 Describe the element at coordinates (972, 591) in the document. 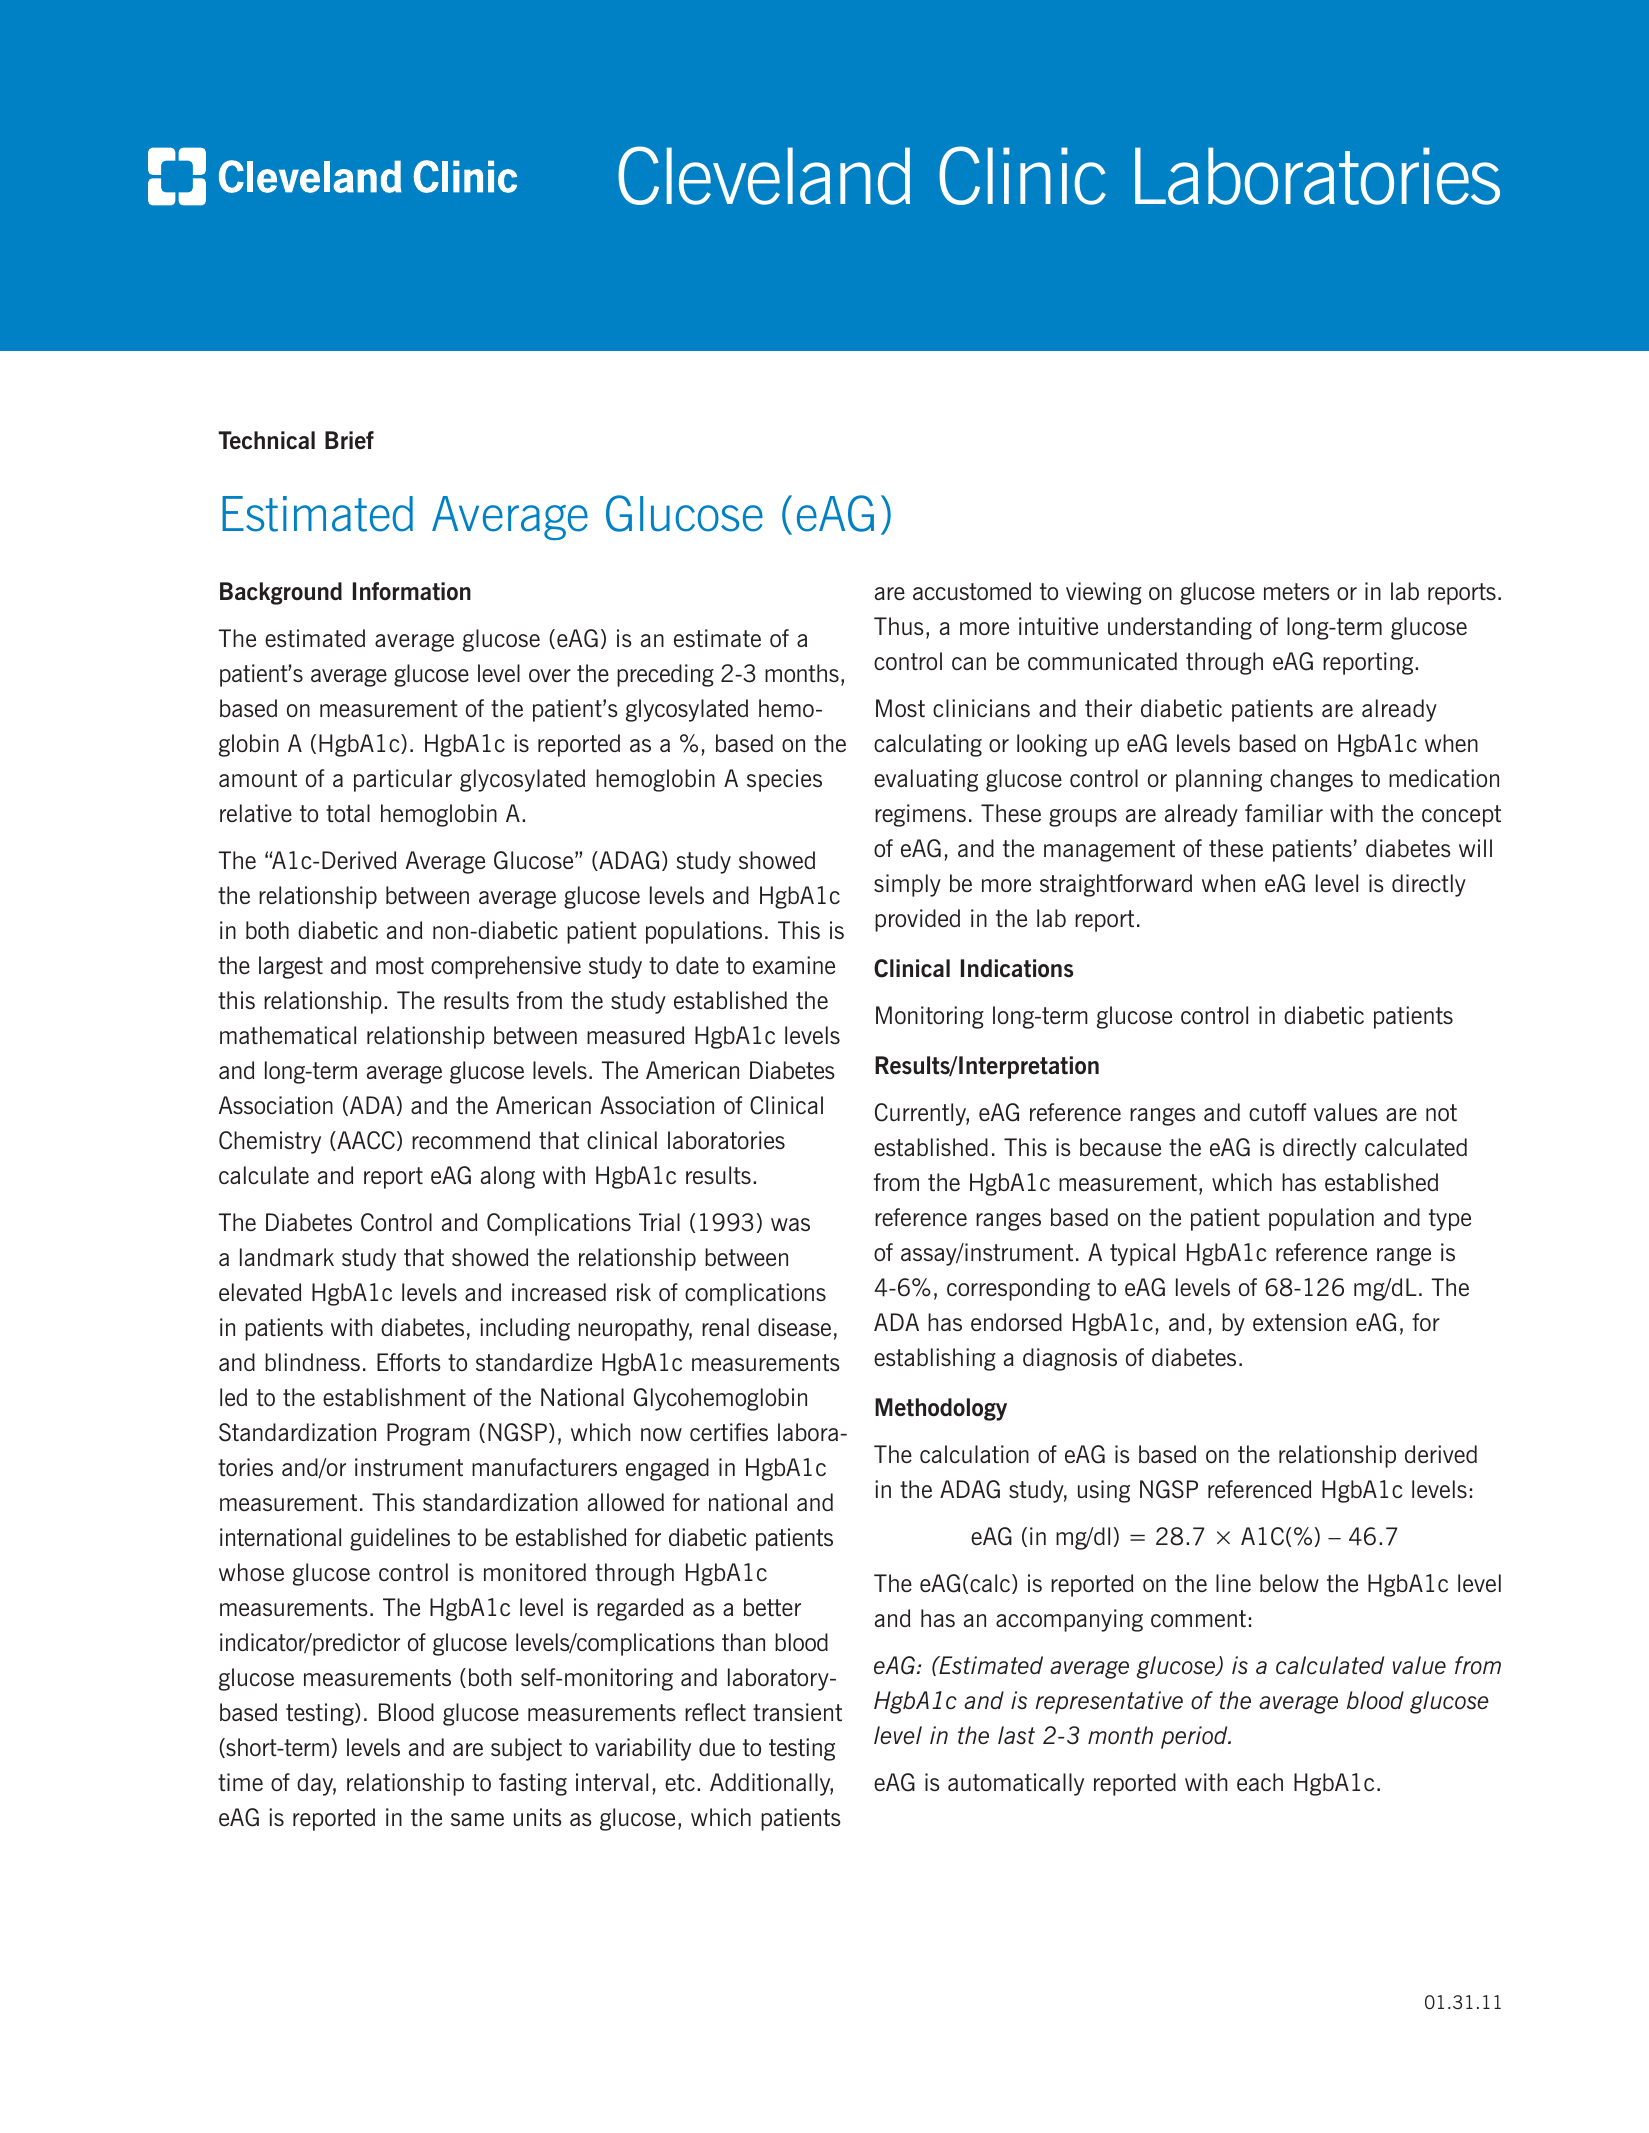

I see `accustomed` at that location.
